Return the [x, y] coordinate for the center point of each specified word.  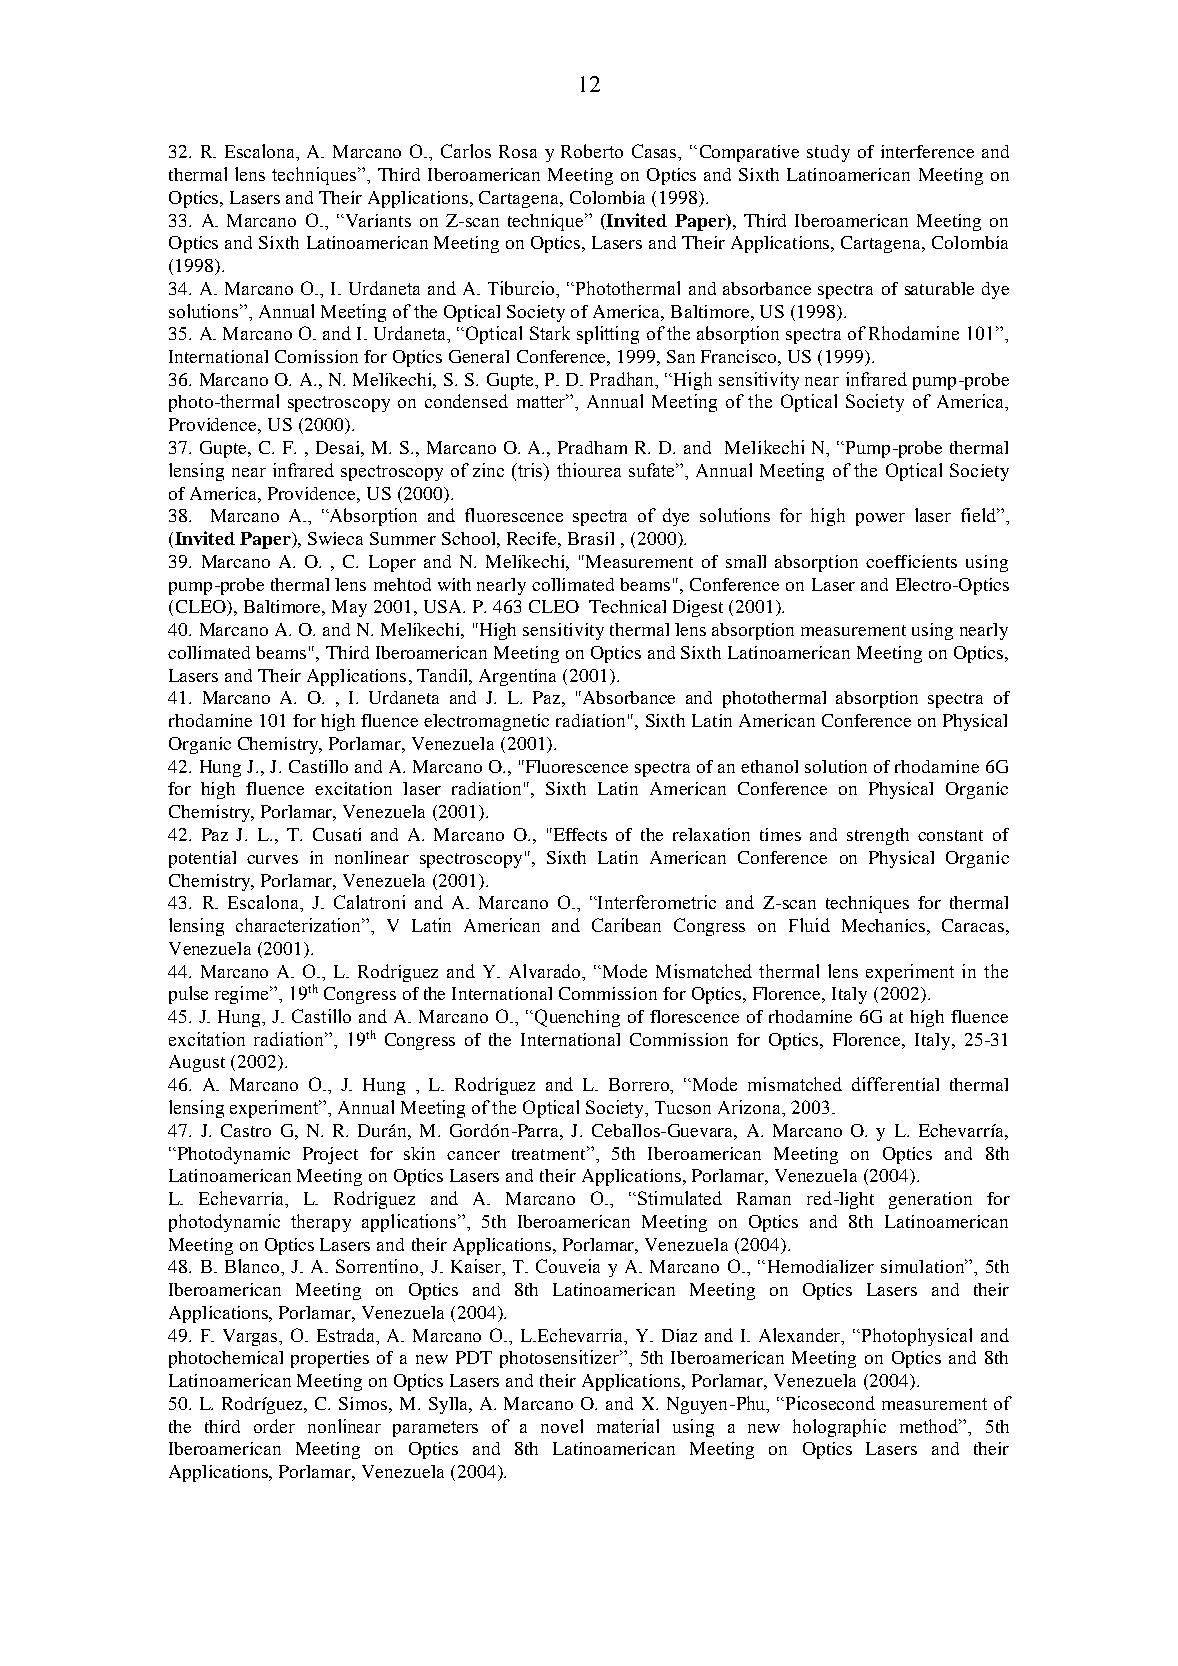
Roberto [592, 151]
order [274, 1426]
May [349, 608]
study [828, 153]
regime [243, 995]
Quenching [577, 1018]
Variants [377, 220]
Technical [627, 606]
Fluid [809, 925]
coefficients [911, 561]
